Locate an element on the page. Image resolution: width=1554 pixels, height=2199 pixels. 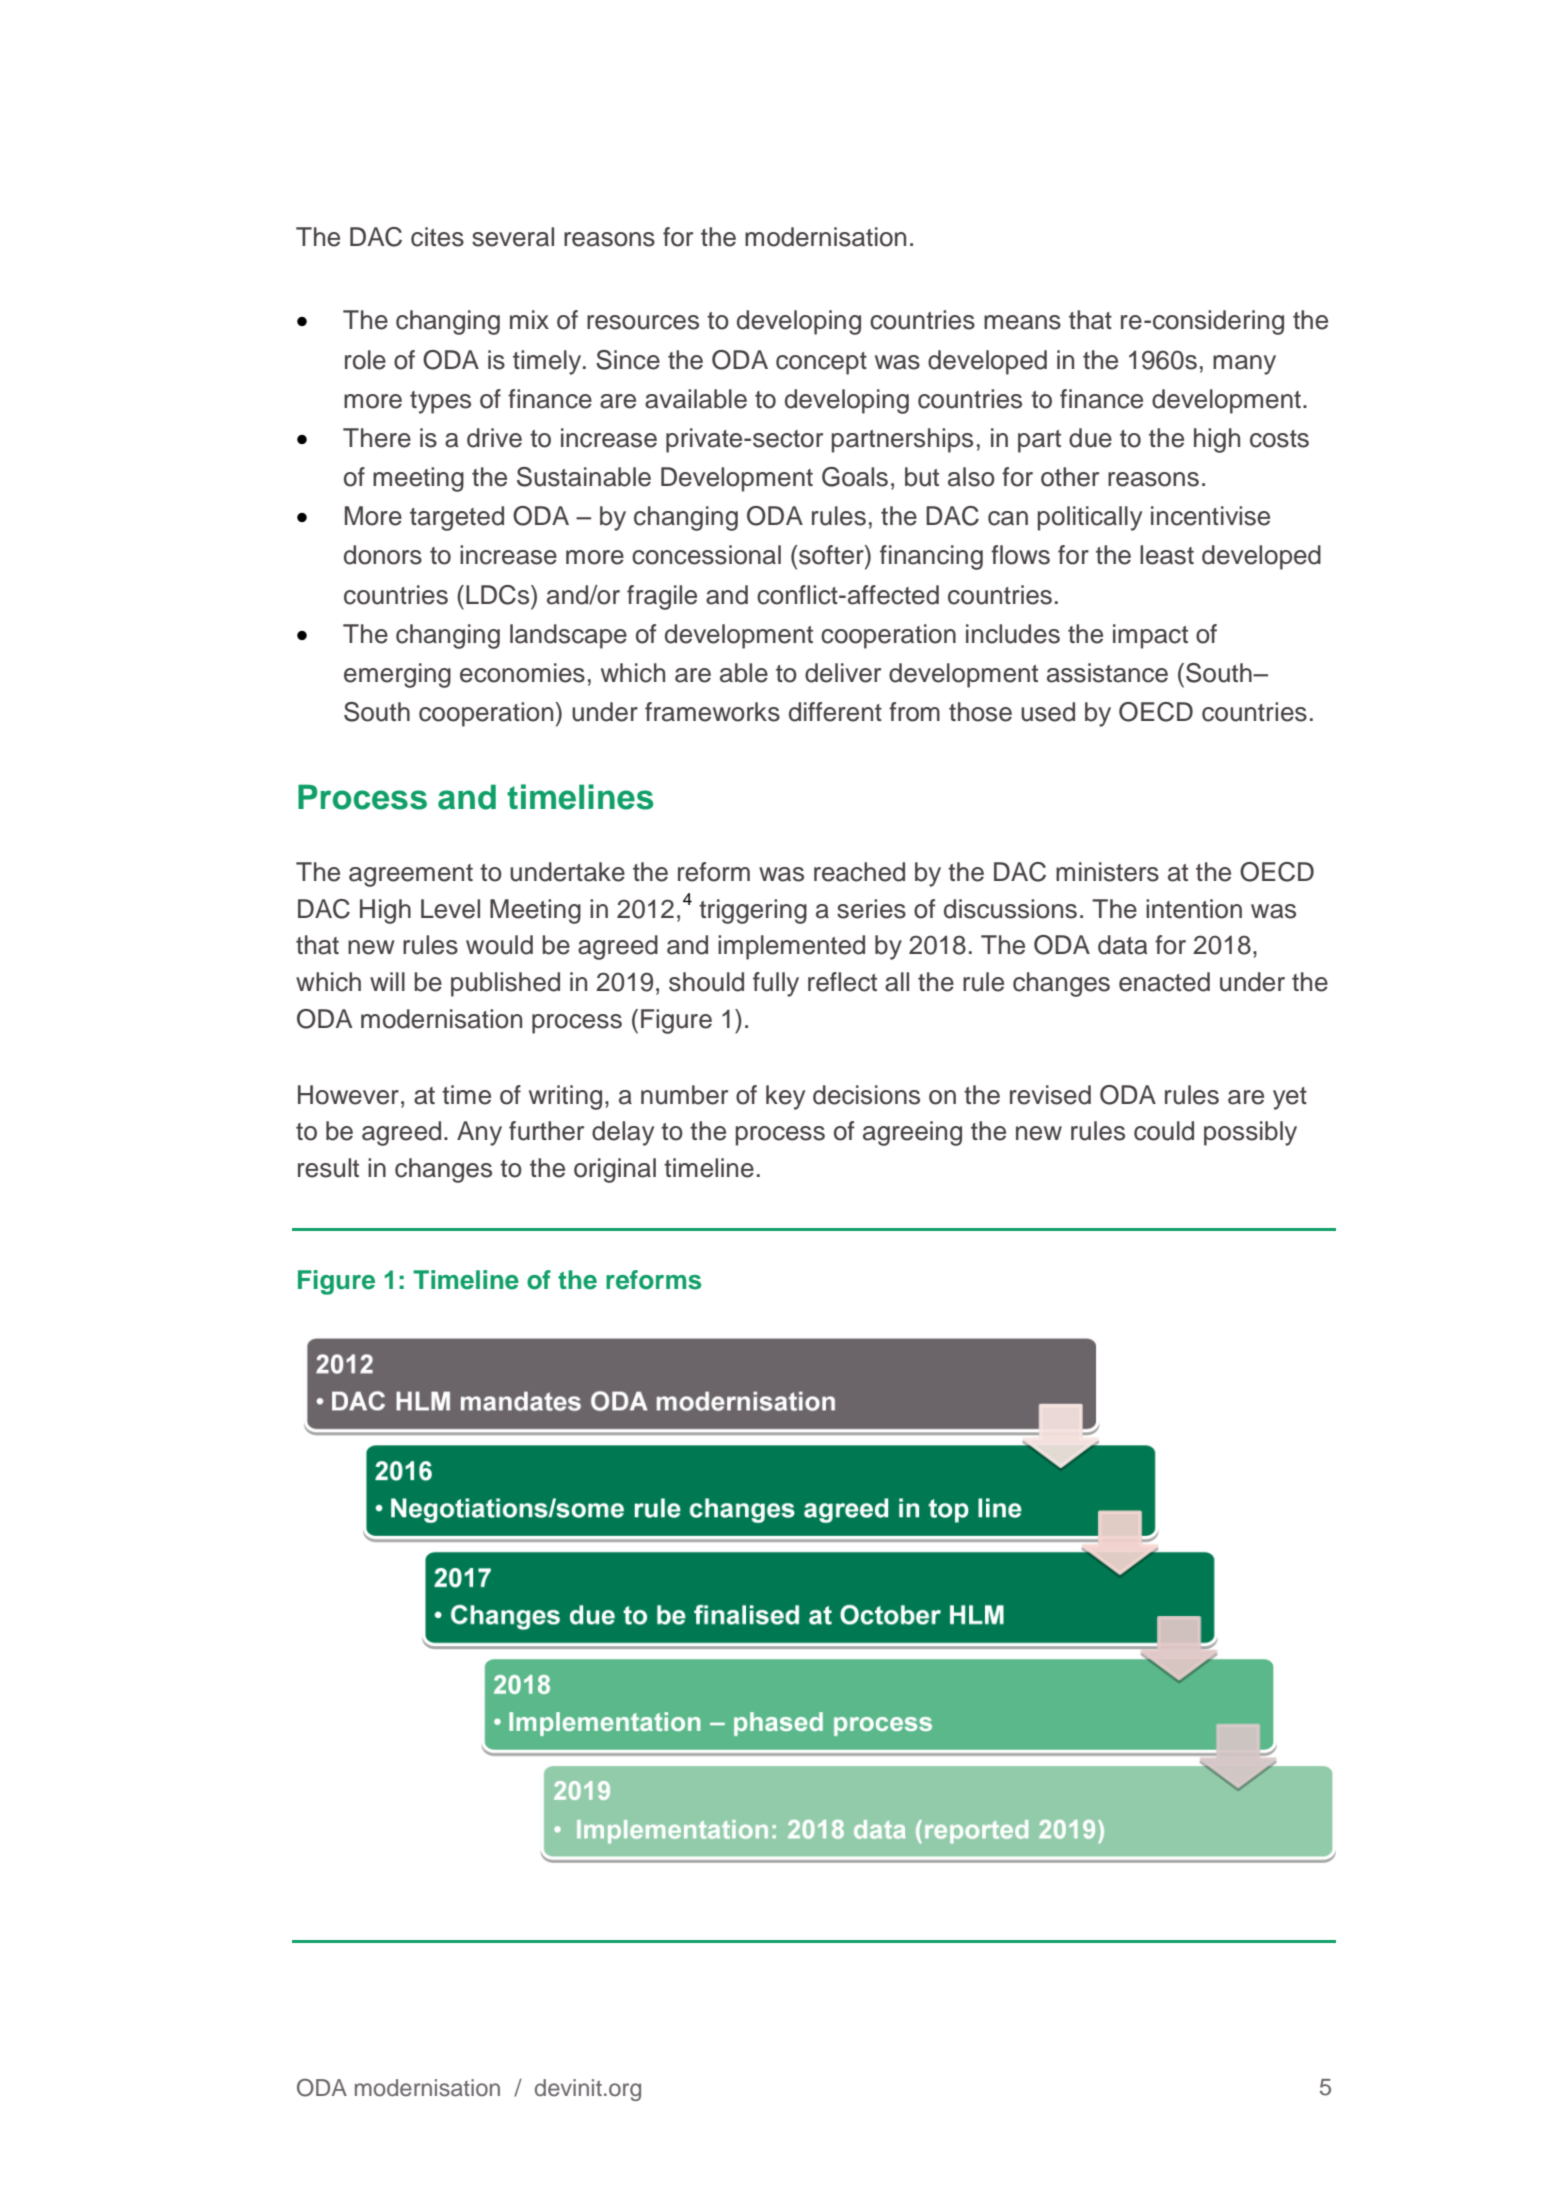
key is located at coordinates (785, 1097).
